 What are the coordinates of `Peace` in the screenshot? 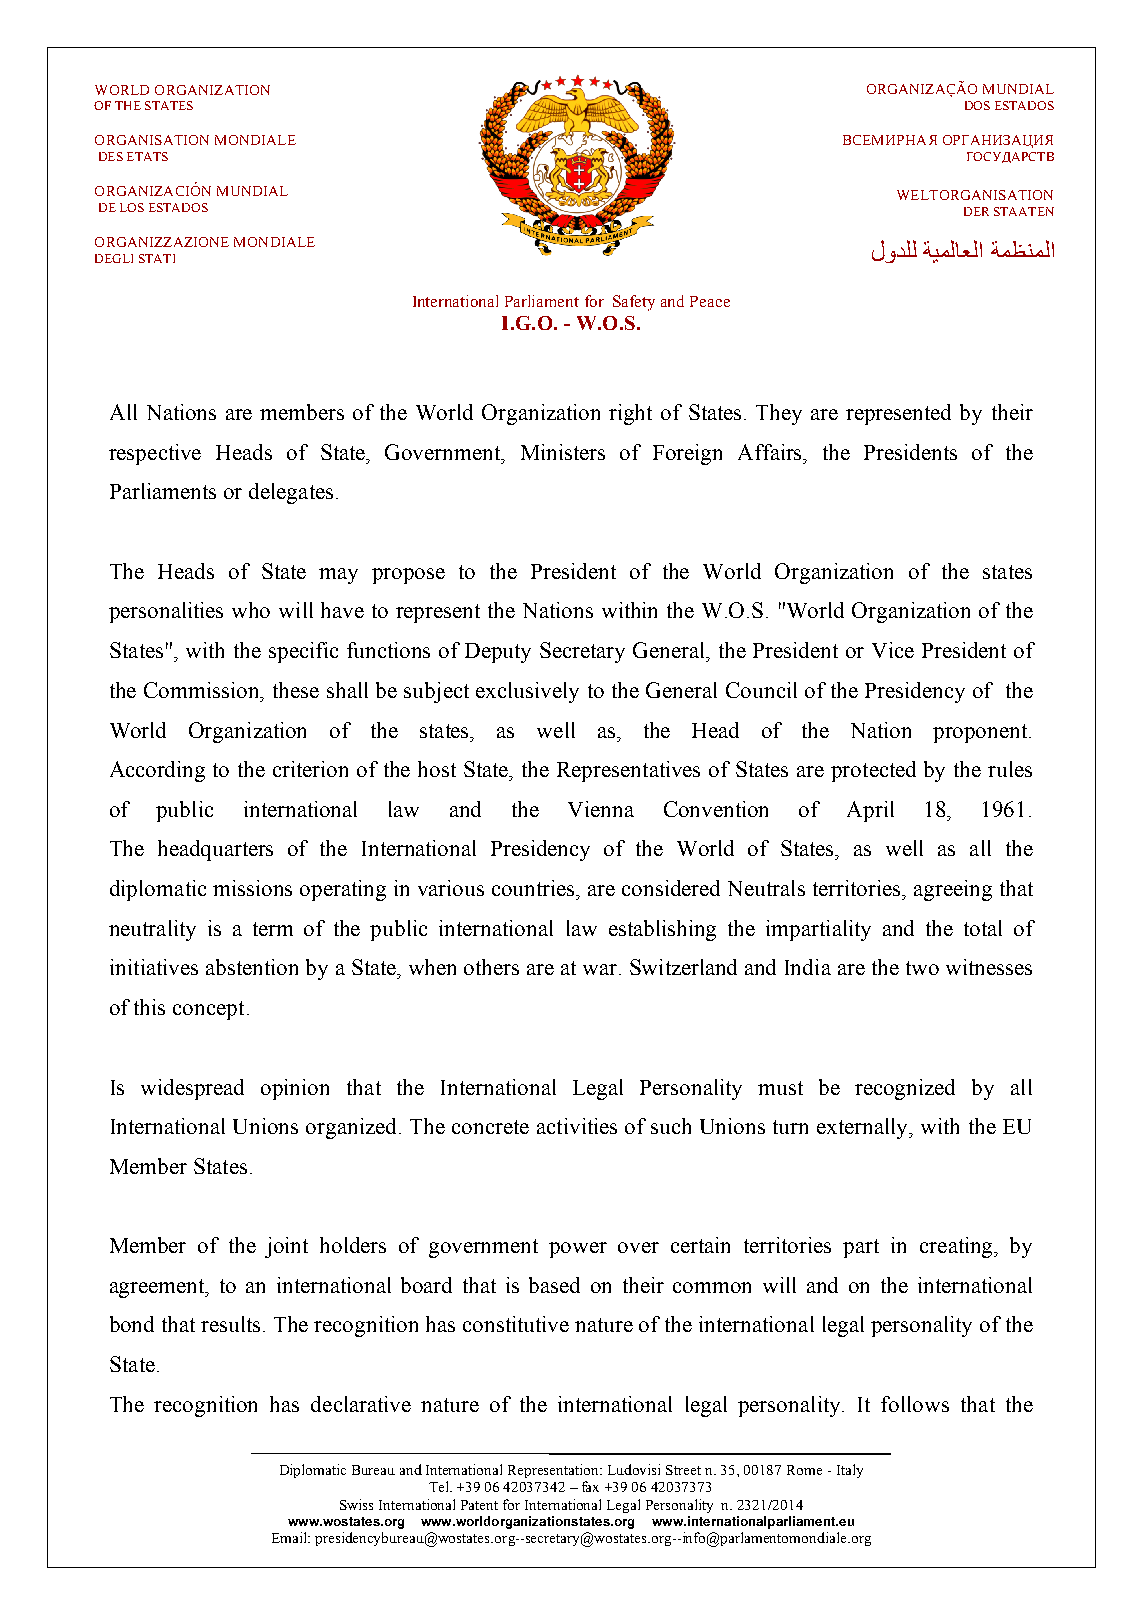 It's located at (710, 301).
